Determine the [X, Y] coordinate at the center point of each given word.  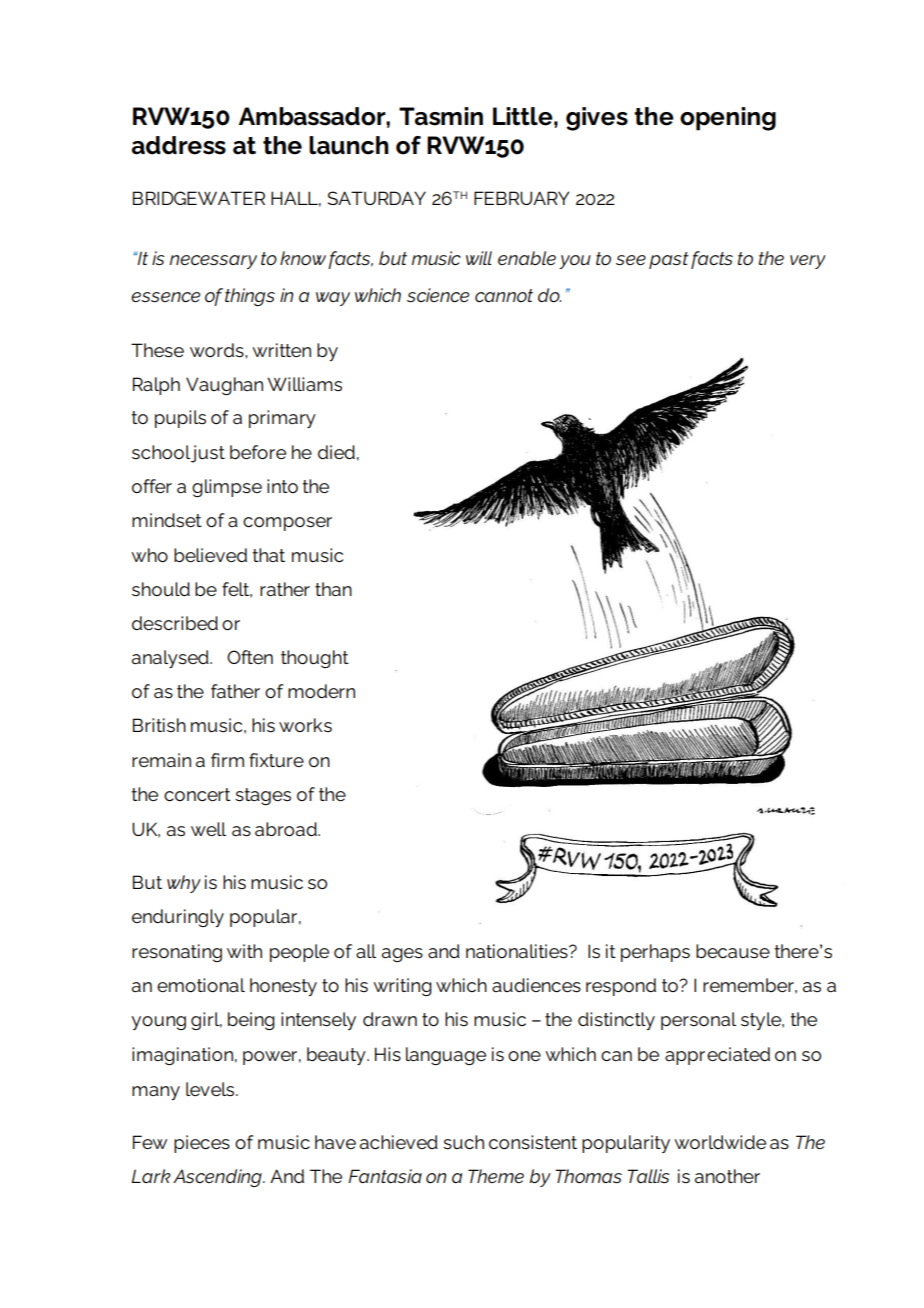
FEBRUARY [521, 198]
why [184, 884]
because [733, 951]
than [333, 589]
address [179, 145]
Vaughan [224, 386]
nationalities [518, 951]
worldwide [720, 1142]
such [463, 1142]
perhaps [655, 953]
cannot [504, 295]
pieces [202, 1144]
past [669, 260]
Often [250, 657]
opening [728, 119]
